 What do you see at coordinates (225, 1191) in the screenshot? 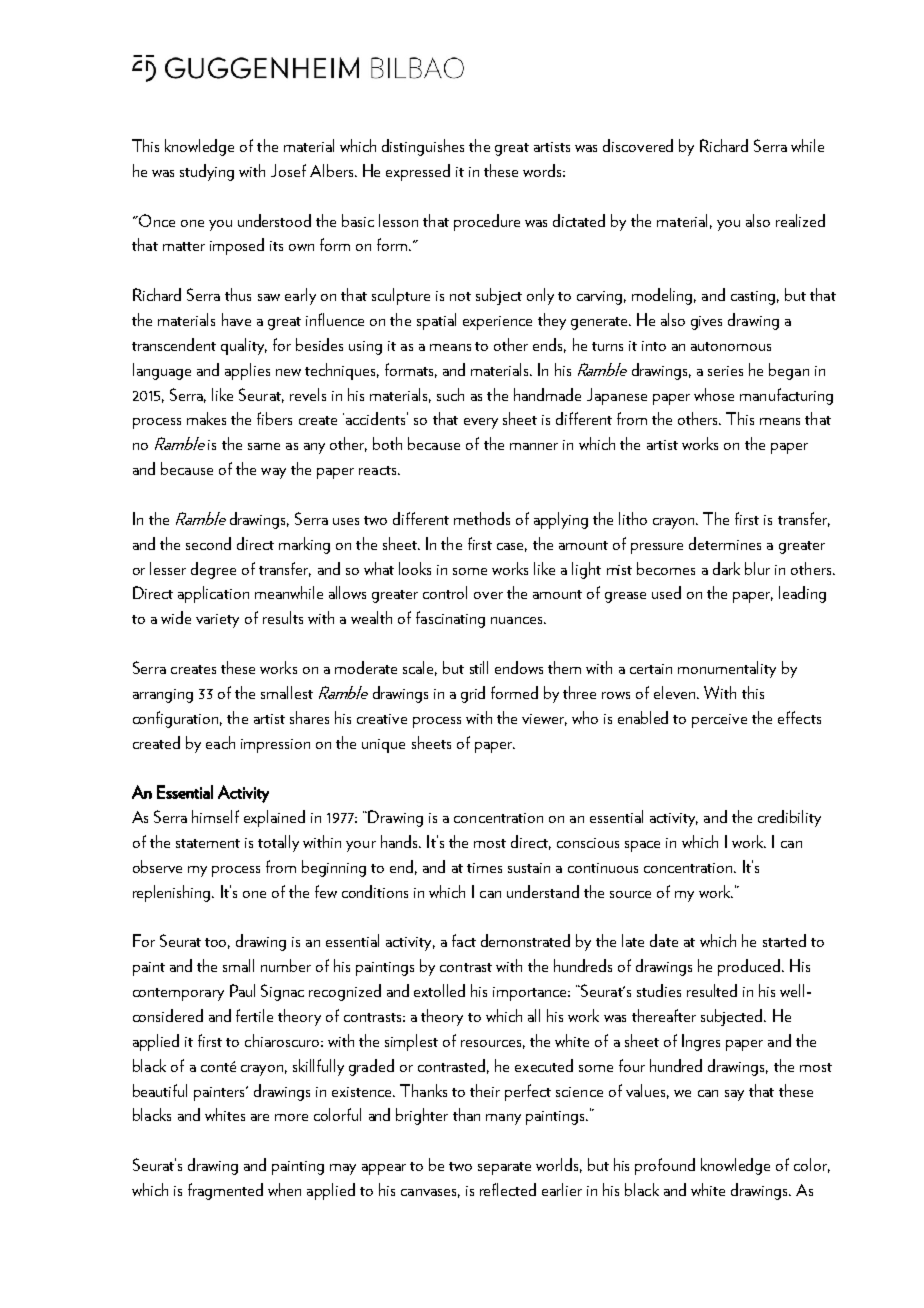
I see `fragmented` at bounding box center [225, 1191].
